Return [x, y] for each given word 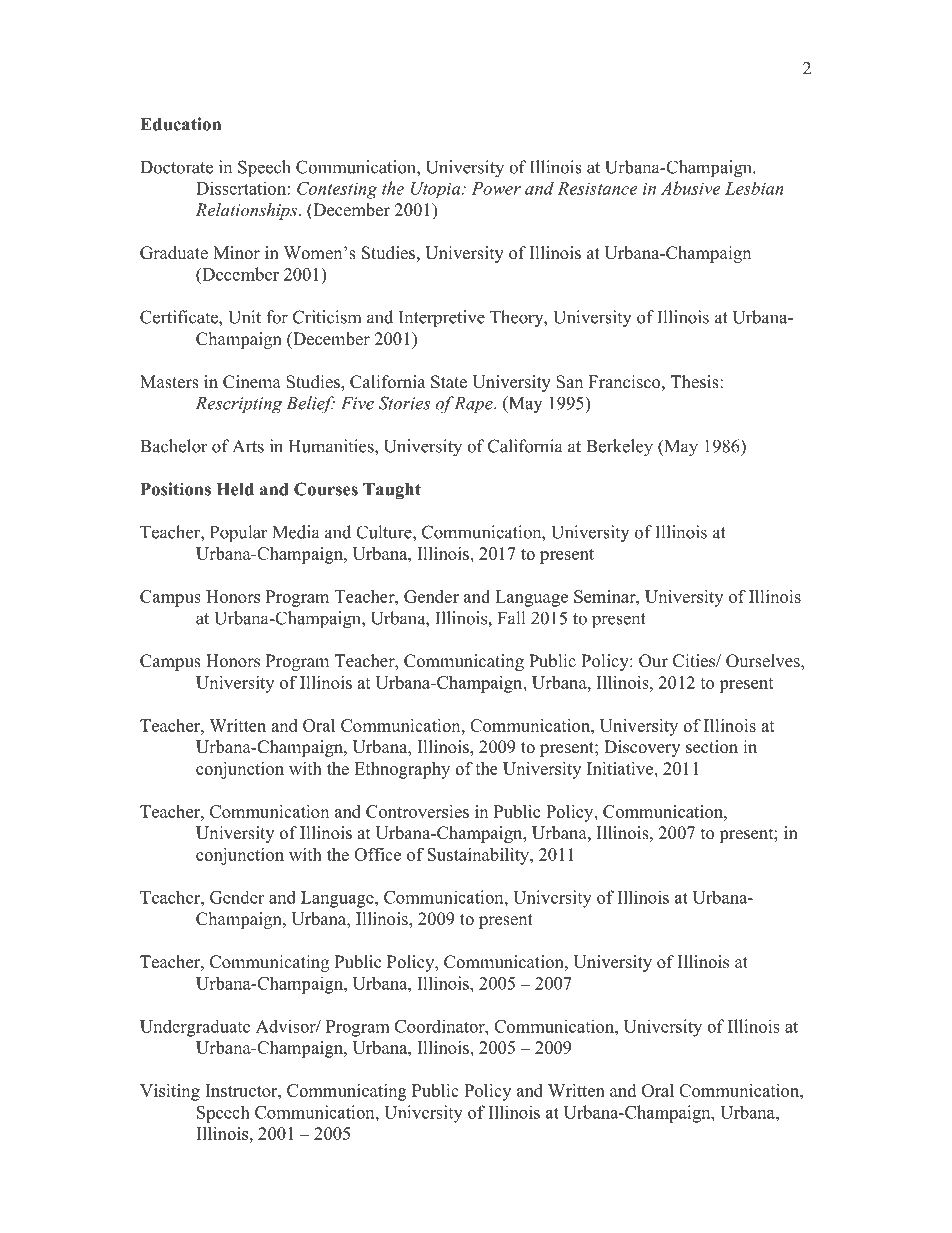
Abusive [691, 188]
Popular [239, 533]
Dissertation [242, 188]
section [712, 747]
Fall [511, 618]
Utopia [437, 190]
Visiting [170, 1092]
